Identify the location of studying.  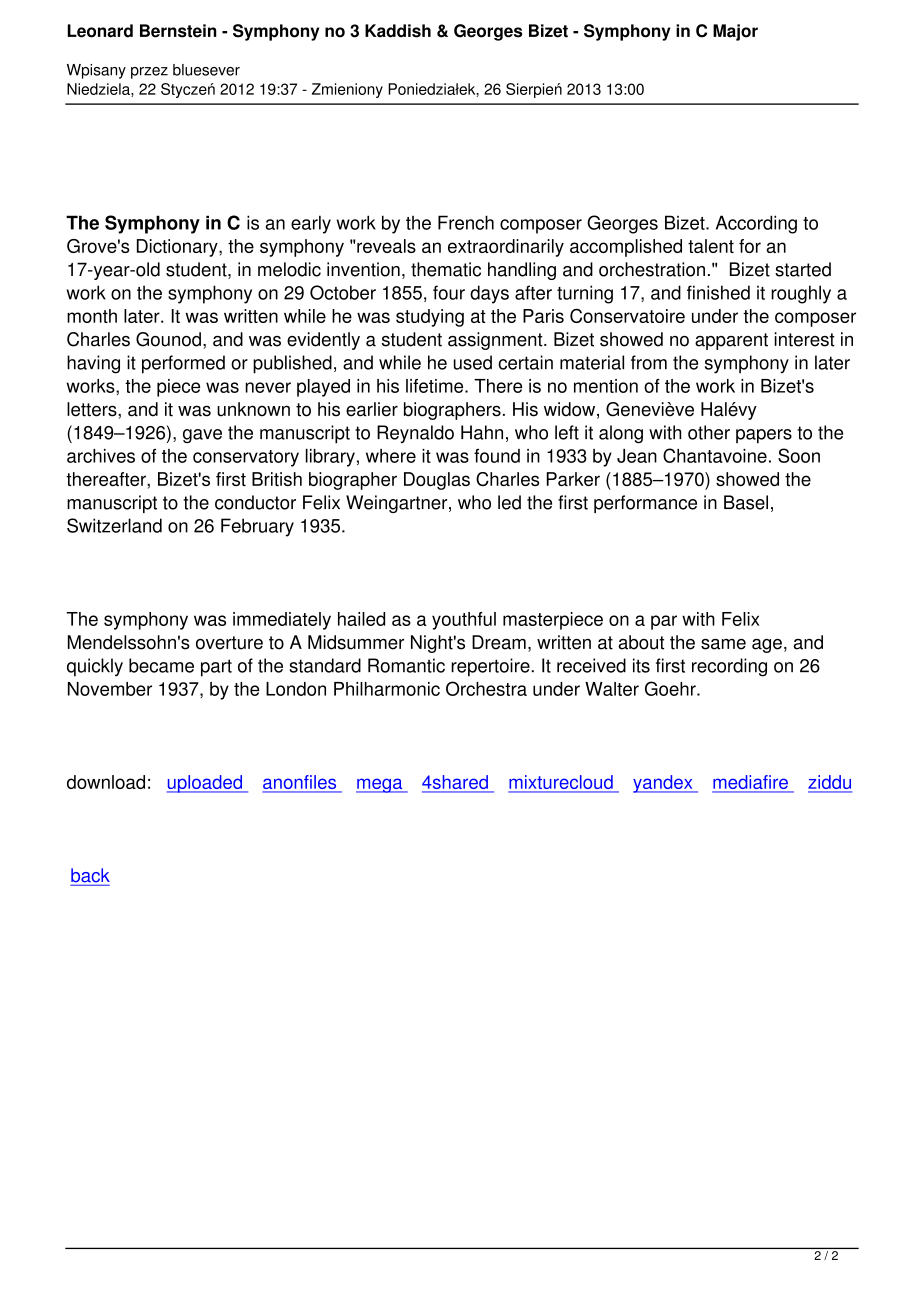
(430, 318).
